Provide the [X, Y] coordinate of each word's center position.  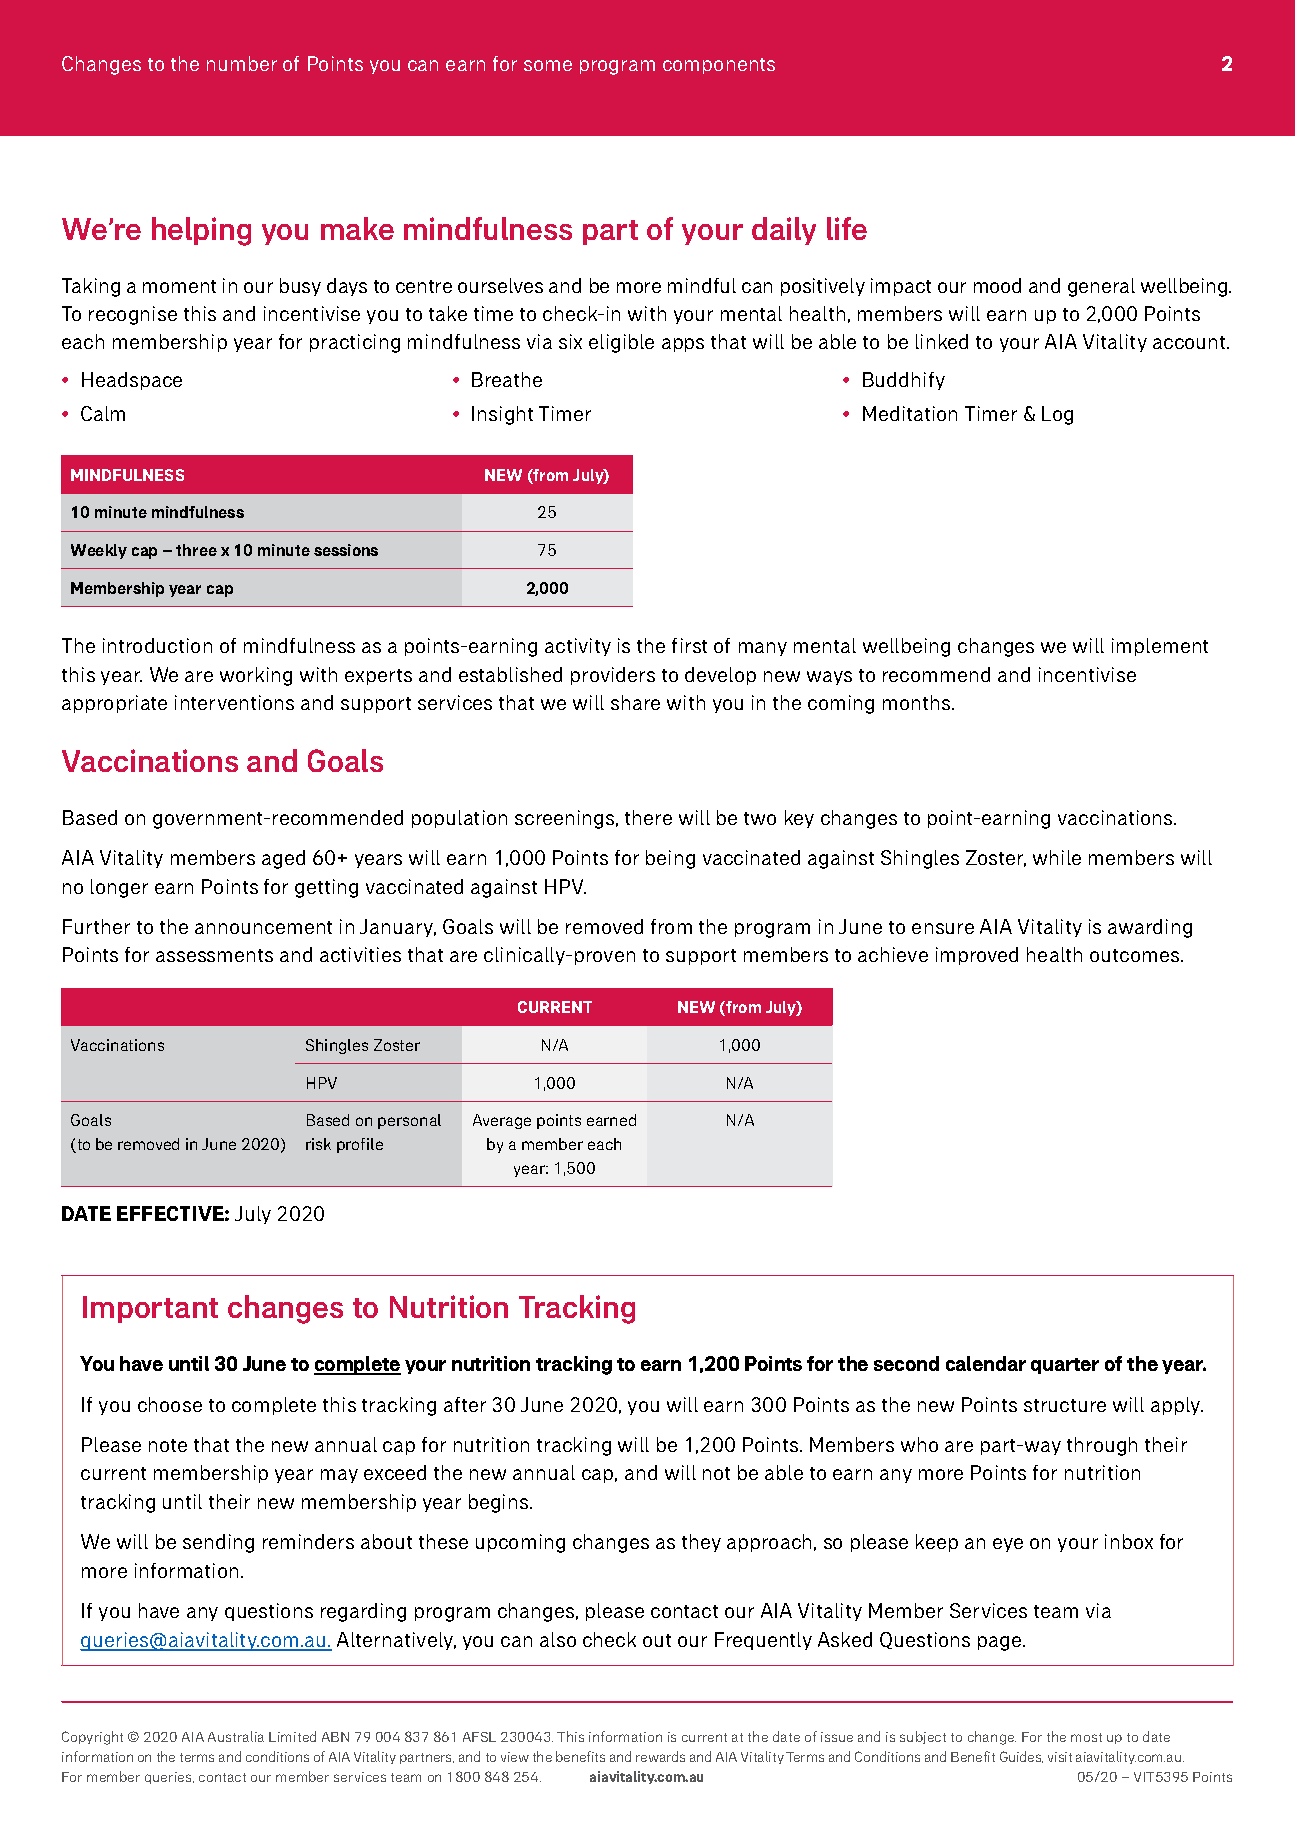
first [689, 645]
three [196, 550]
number [242, 63]
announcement [263, 927]
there [648, 817]
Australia [236, 1736]
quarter [1065, 1366]
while [1057, 857]
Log [1057, 415]
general [1101, 287]
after [465, 1404]
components [719, 66]
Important [150, 1309]
